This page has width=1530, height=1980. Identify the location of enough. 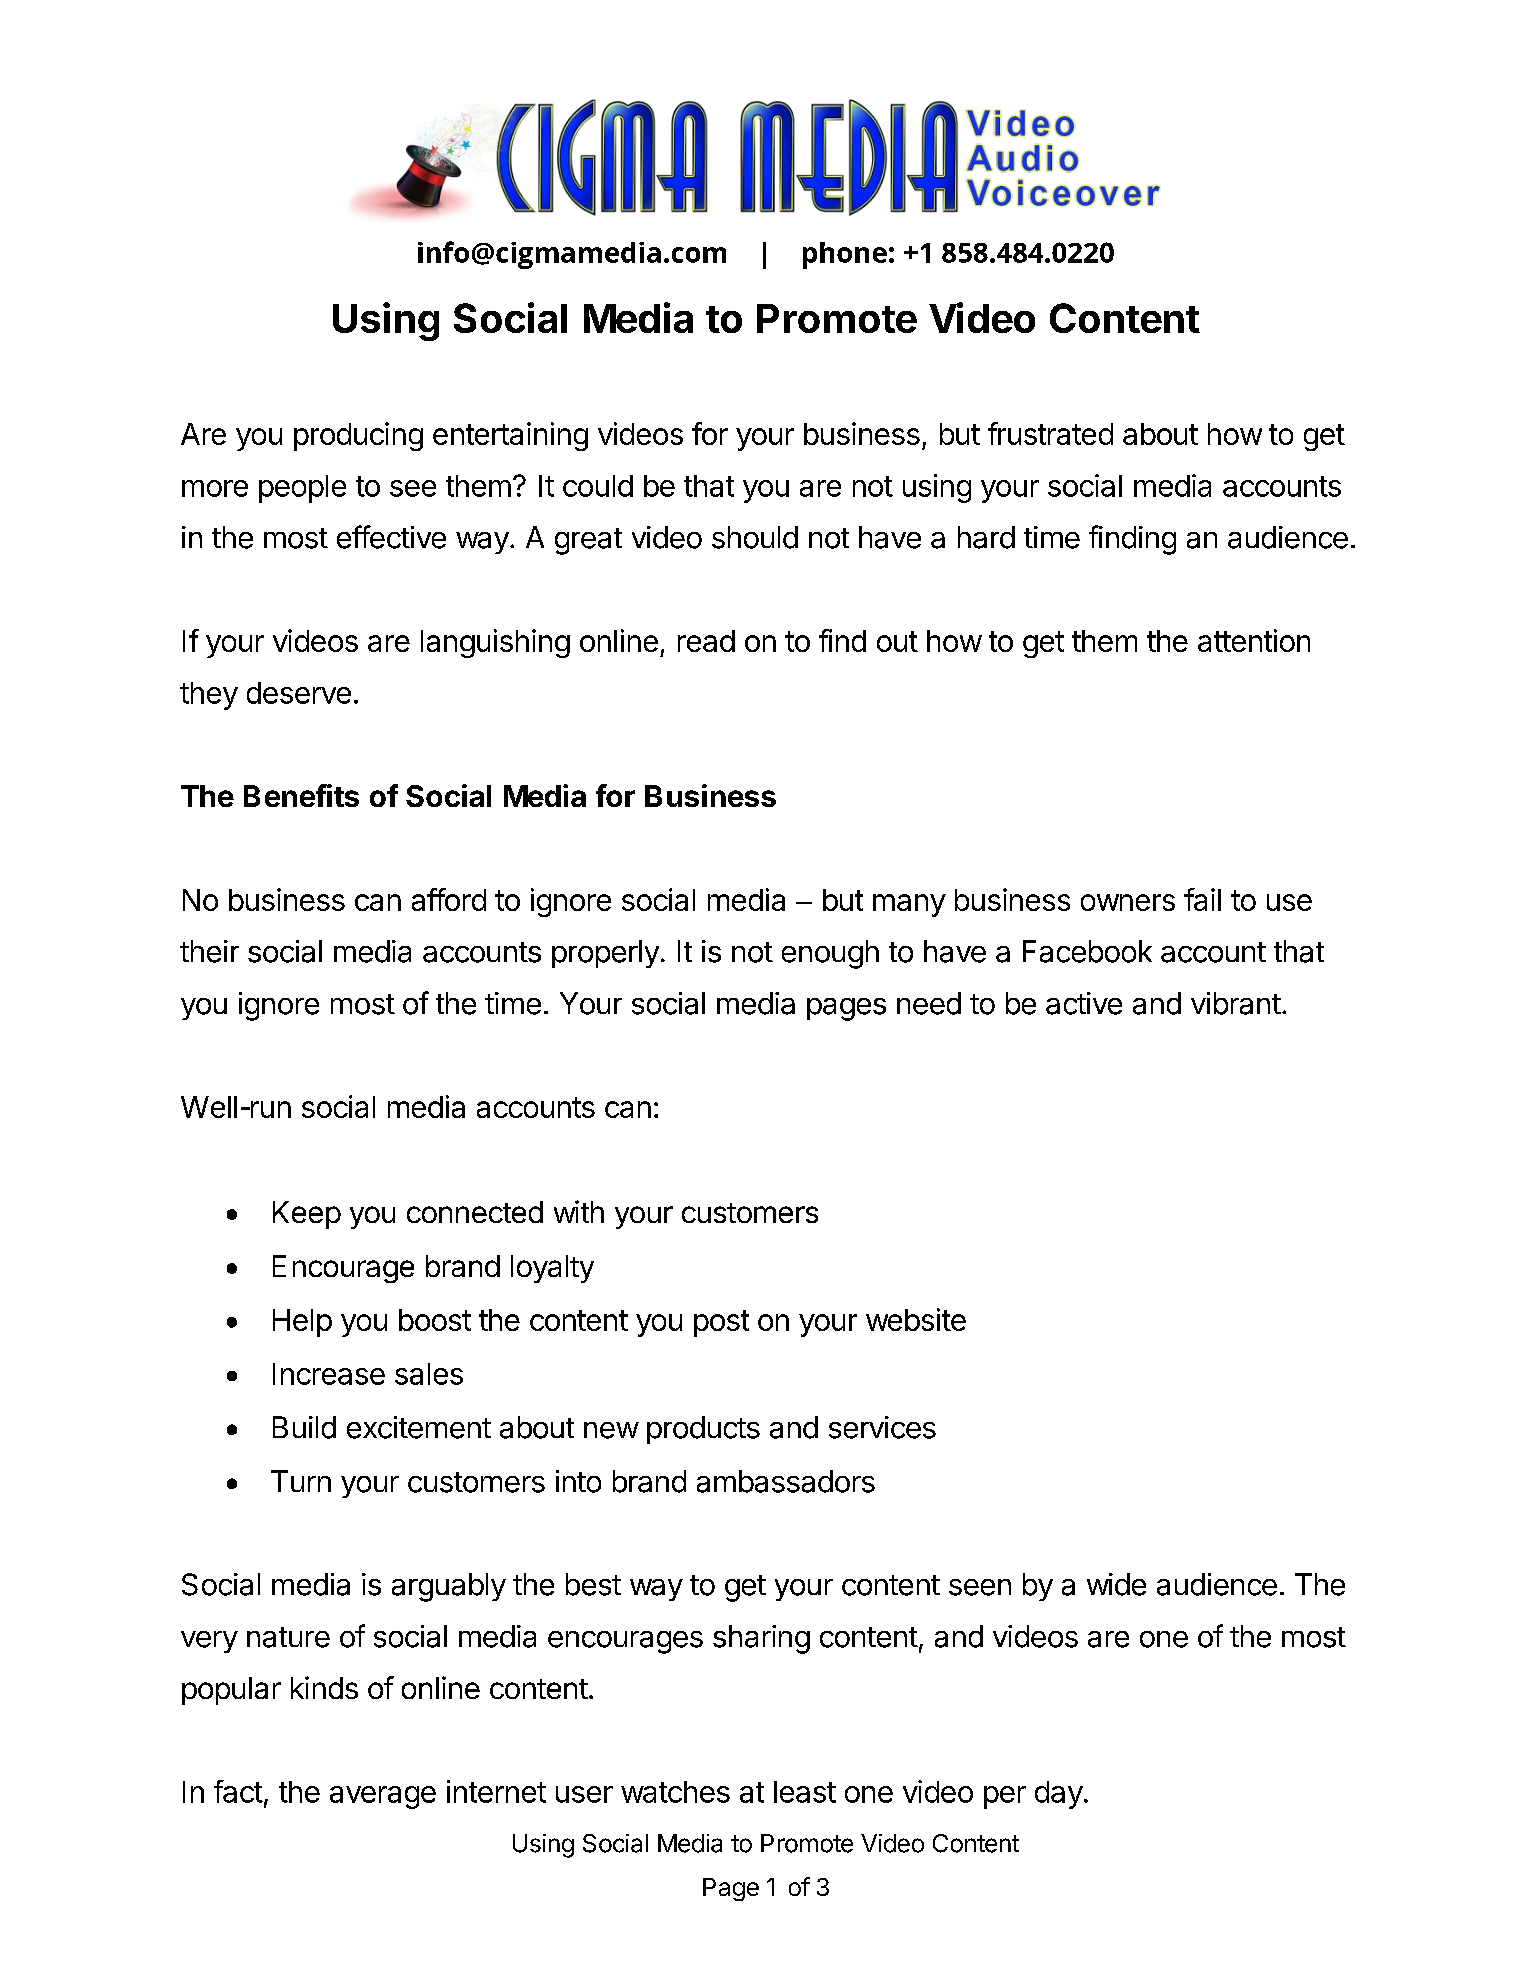
(830, 954).
